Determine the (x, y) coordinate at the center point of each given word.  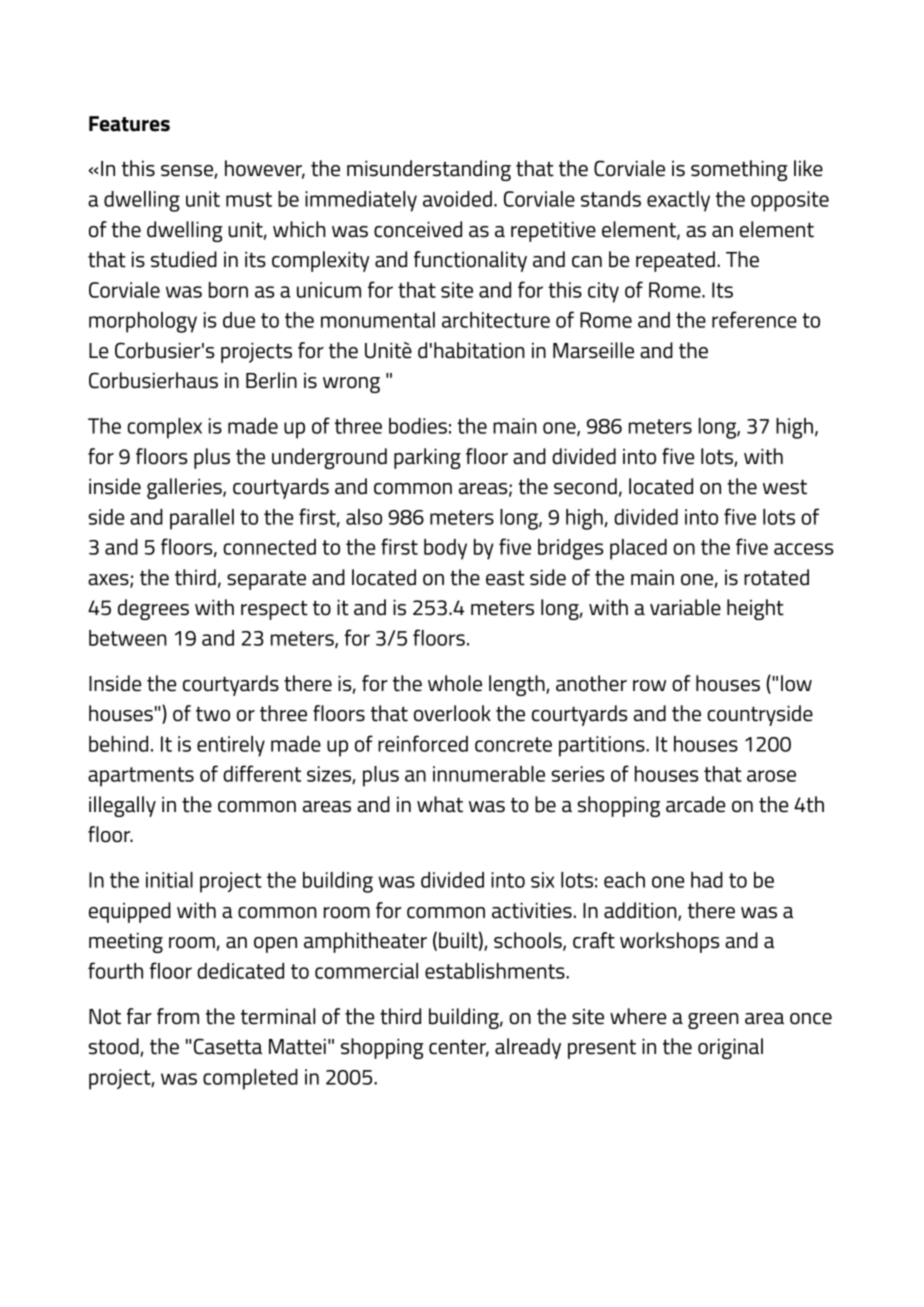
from (178, 1016)
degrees (153, 609)
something (739, 170)
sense (188, 172)
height (755, 609)
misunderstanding (429, 170)
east (505, 578)
